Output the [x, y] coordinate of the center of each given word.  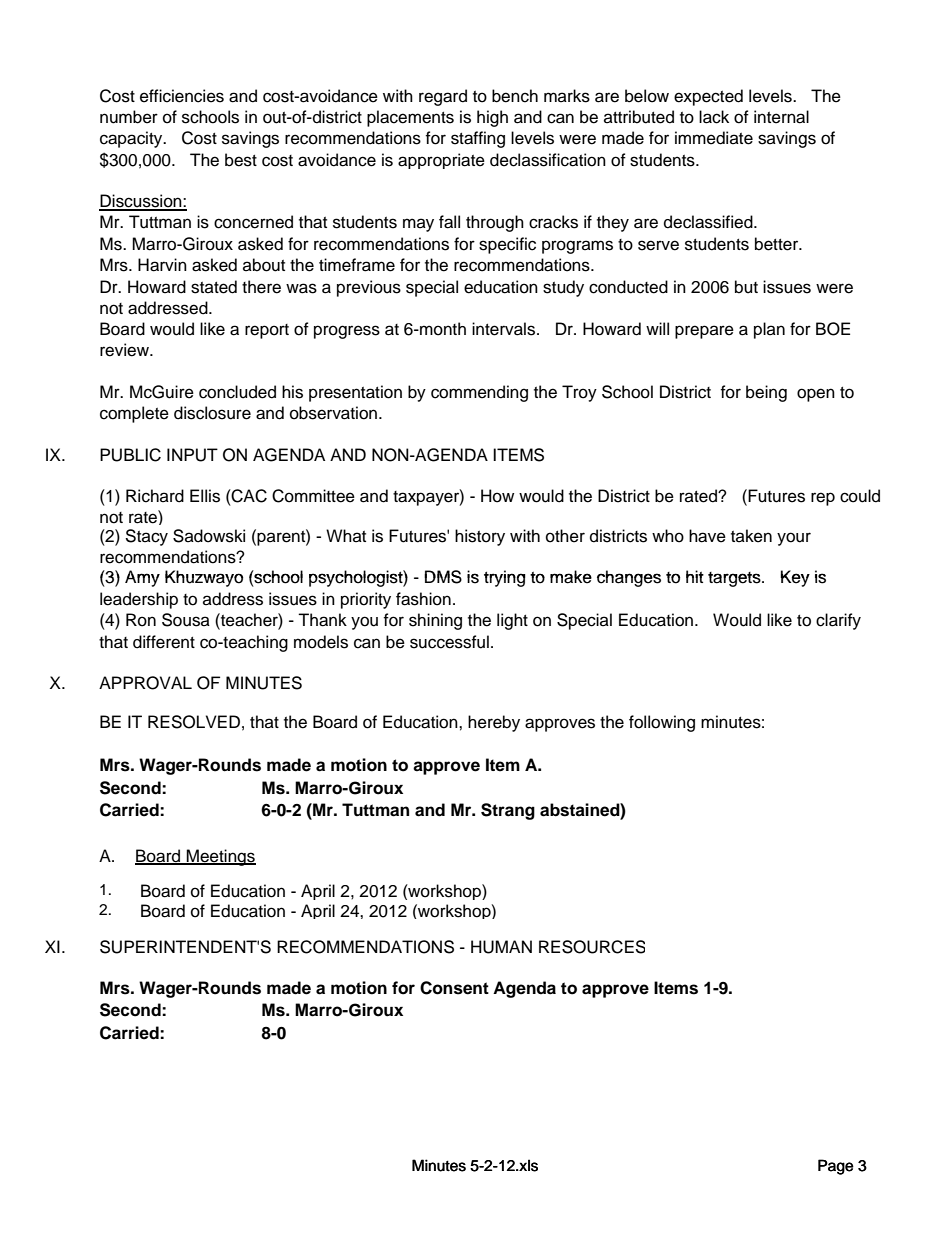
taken [751, 536]
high [492, 118]
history [480, 537]
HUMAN [501, 947]
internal [781, 117]
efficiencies [182, 96]
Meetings [220, 857]
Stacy [146, 537]
